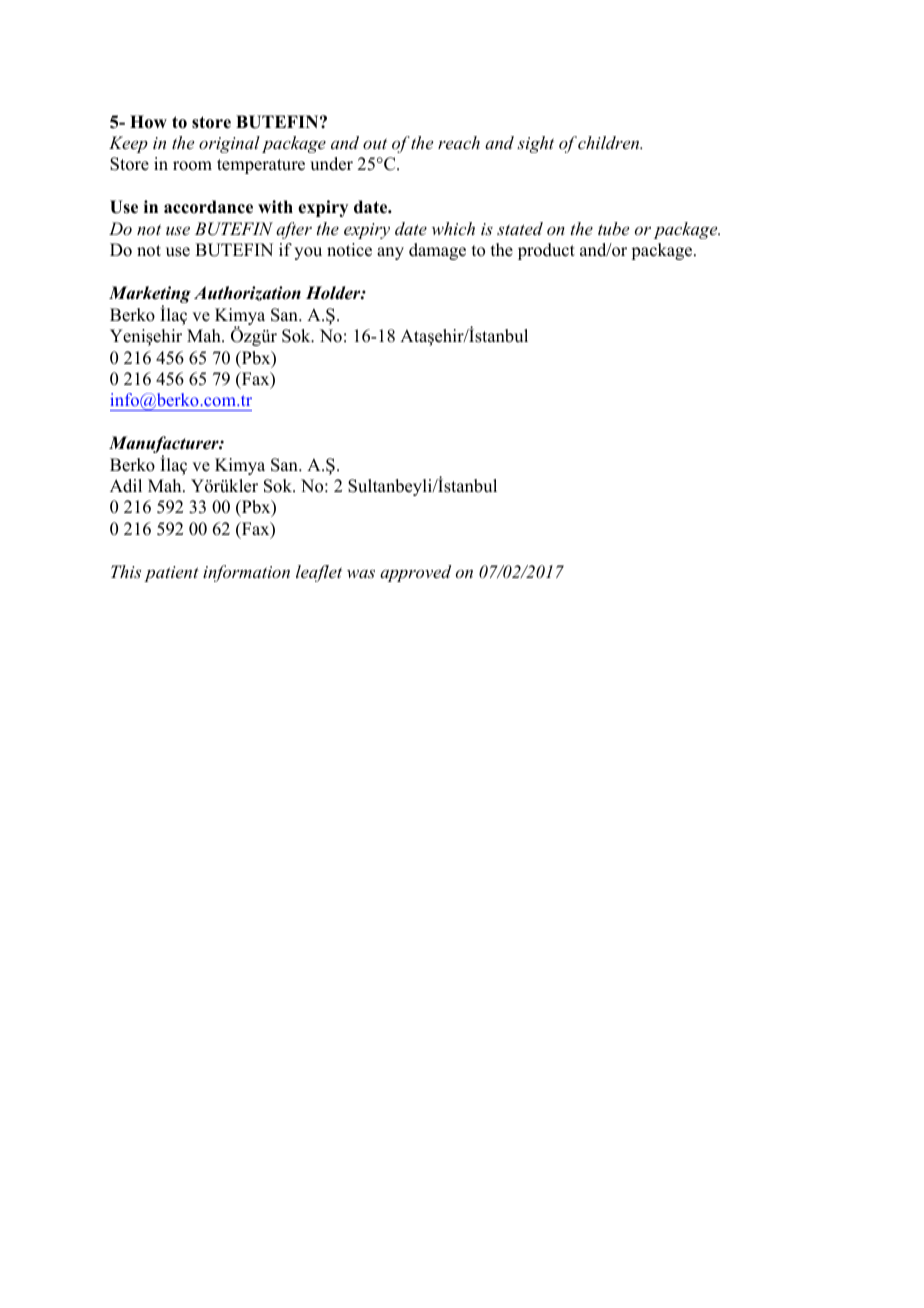  I want to click on Adil, so click(126, 486).
